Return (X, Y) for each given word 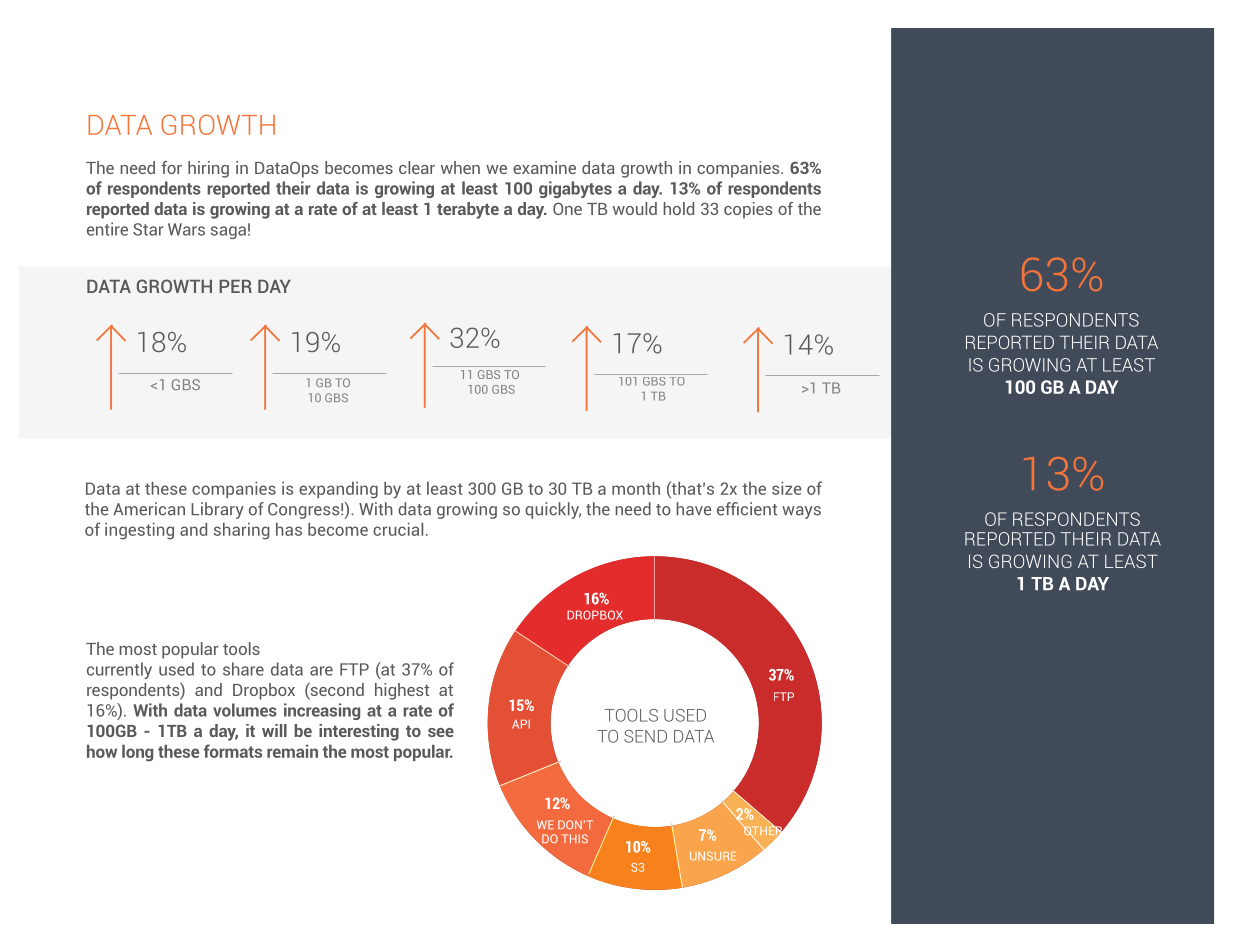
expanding (338, 490)
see (441, 732)
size (786, 488)
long (137, 753)
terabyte (468, 210)
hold (678, 208)
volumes (245, 710)
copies (748, 210)
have (694, 509)
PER (235, 286)
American (149, 509)
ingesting (139, 531)
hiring (208, 169)
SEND (645, 736)
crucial (398, 529)
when (460, 167)
